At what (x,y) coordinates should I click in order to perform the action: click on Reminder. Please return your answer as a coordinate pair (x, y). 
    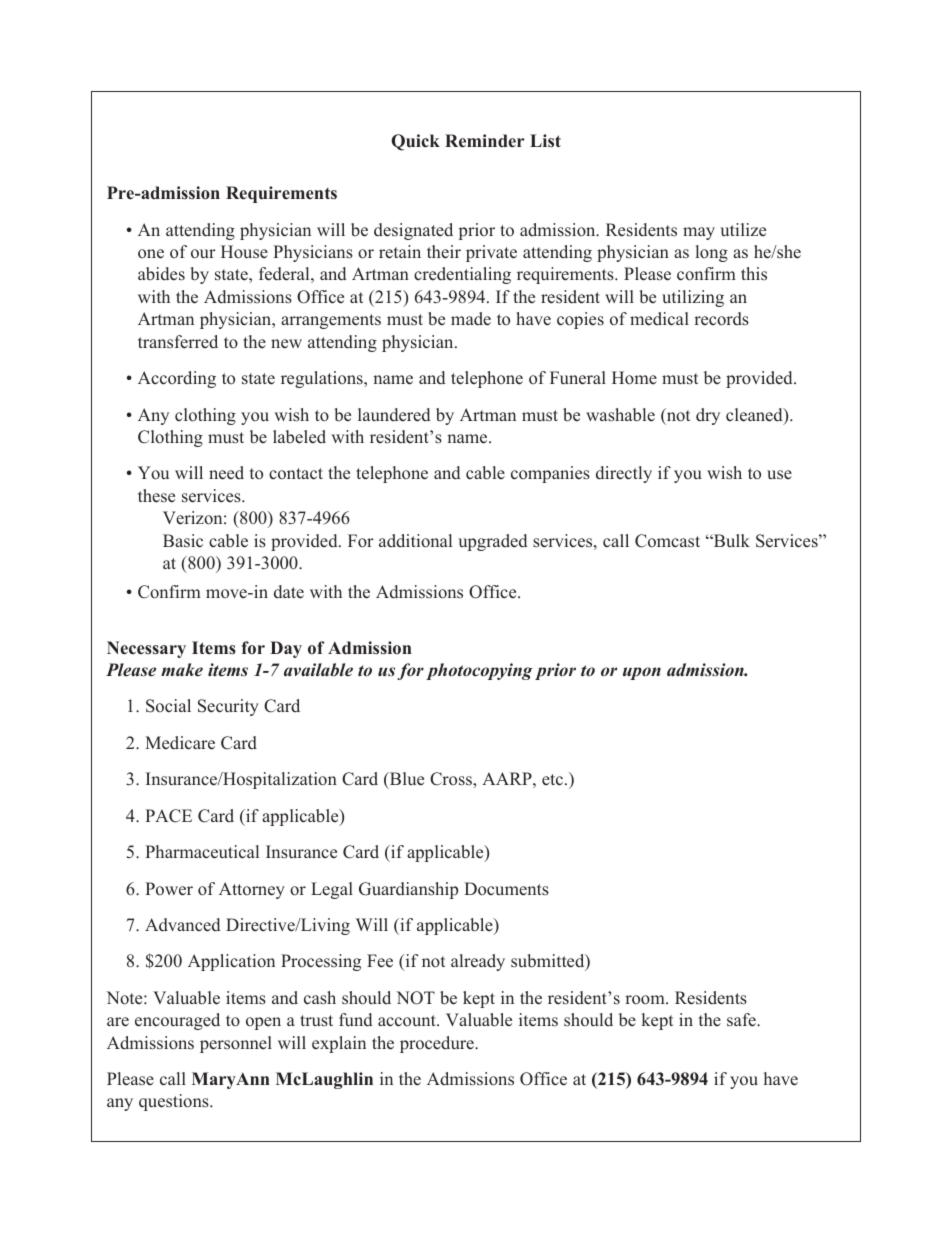
    Looking at the image, I should click on (484, 141).
